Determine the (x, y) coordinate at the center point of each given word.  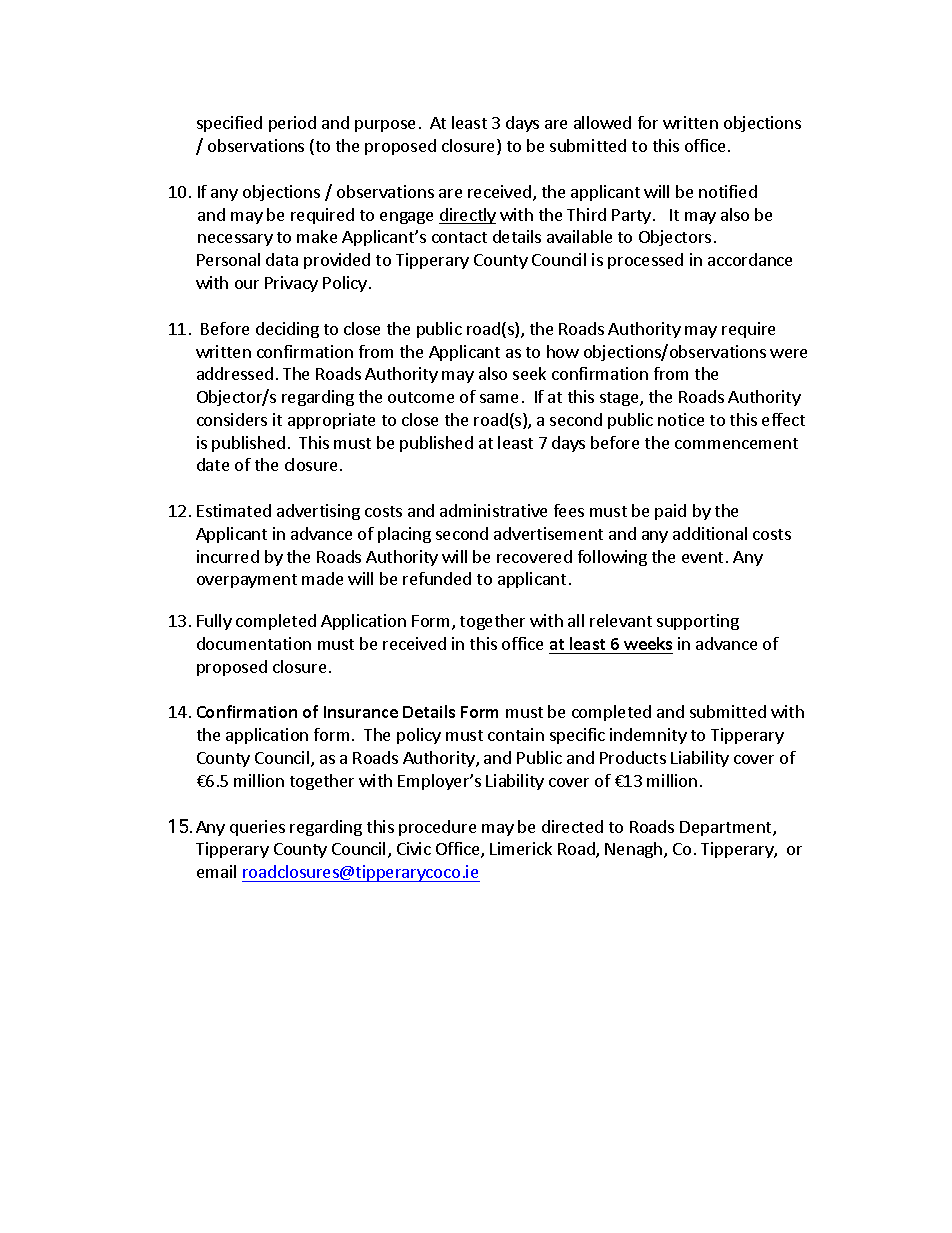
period (292, 124)
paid (670, 512)
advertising (318, 512)
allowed (602, 122)
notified (728, 191)
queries (257, 828)
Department (727, 828)
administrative (493, 510)
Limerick (521, 848)
